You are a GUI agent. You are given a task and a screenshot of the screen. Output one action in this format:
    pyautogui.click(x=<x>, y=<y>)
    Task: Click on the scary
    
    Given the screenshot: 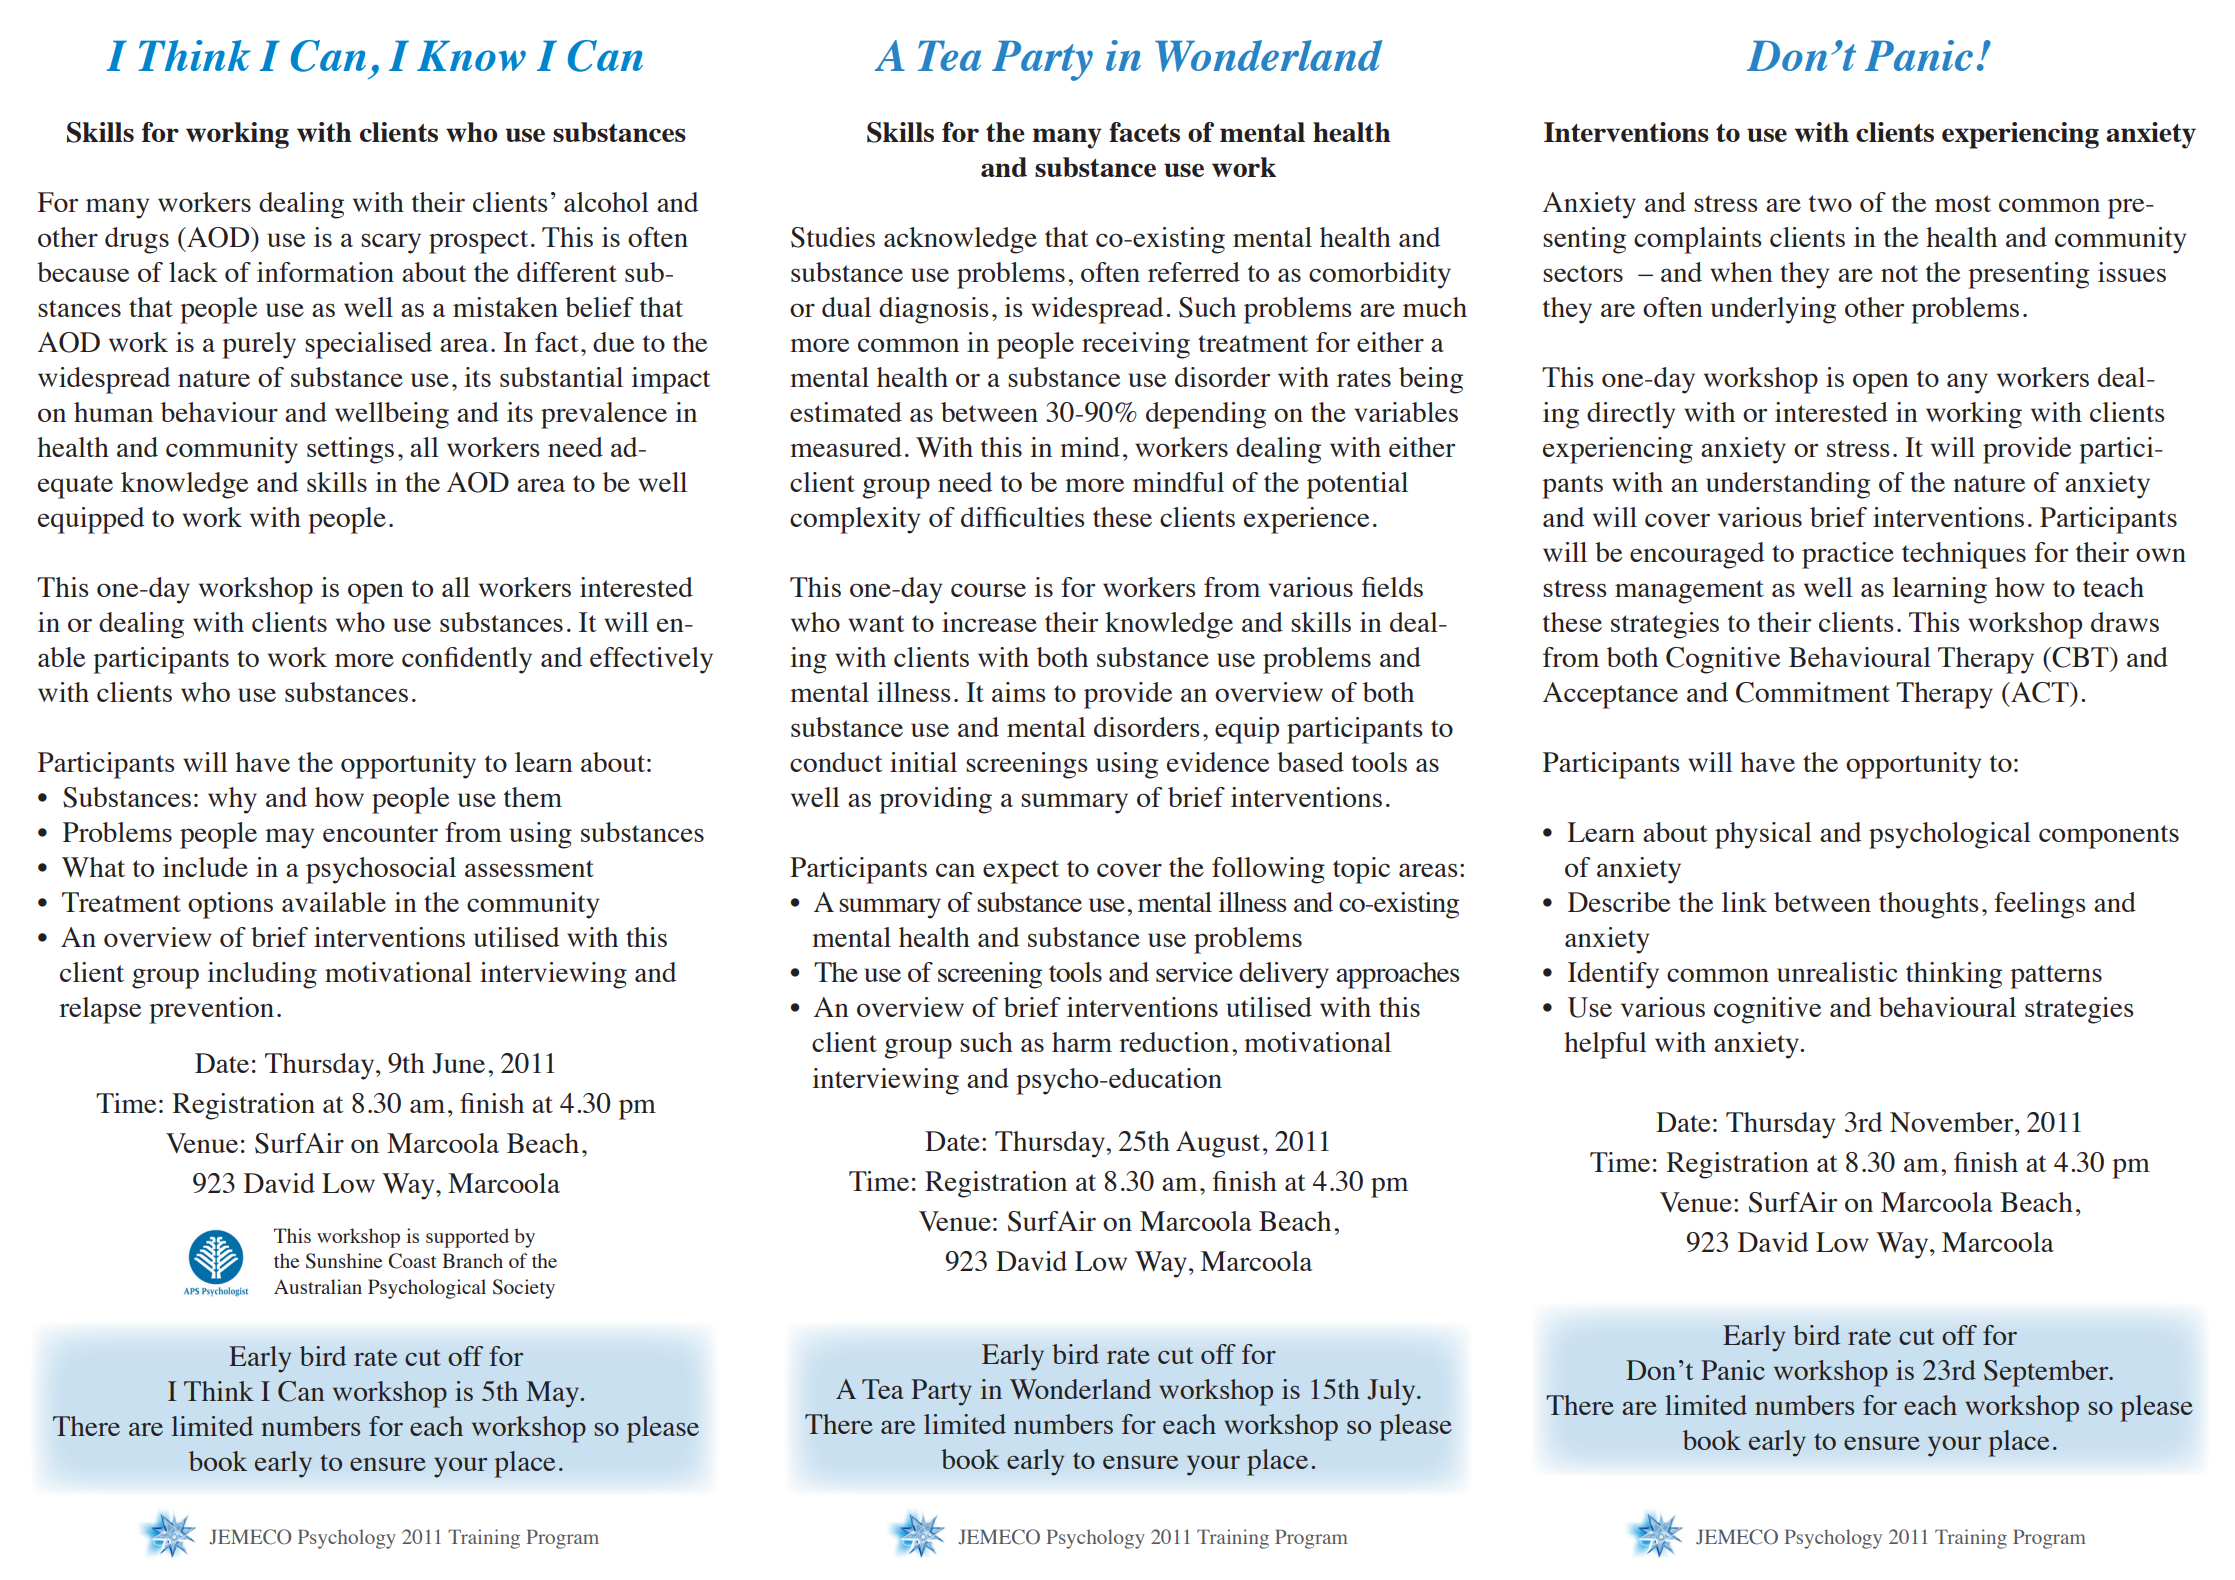 What is the action you would take?
    pyautogui.click(x=391, y=243)
